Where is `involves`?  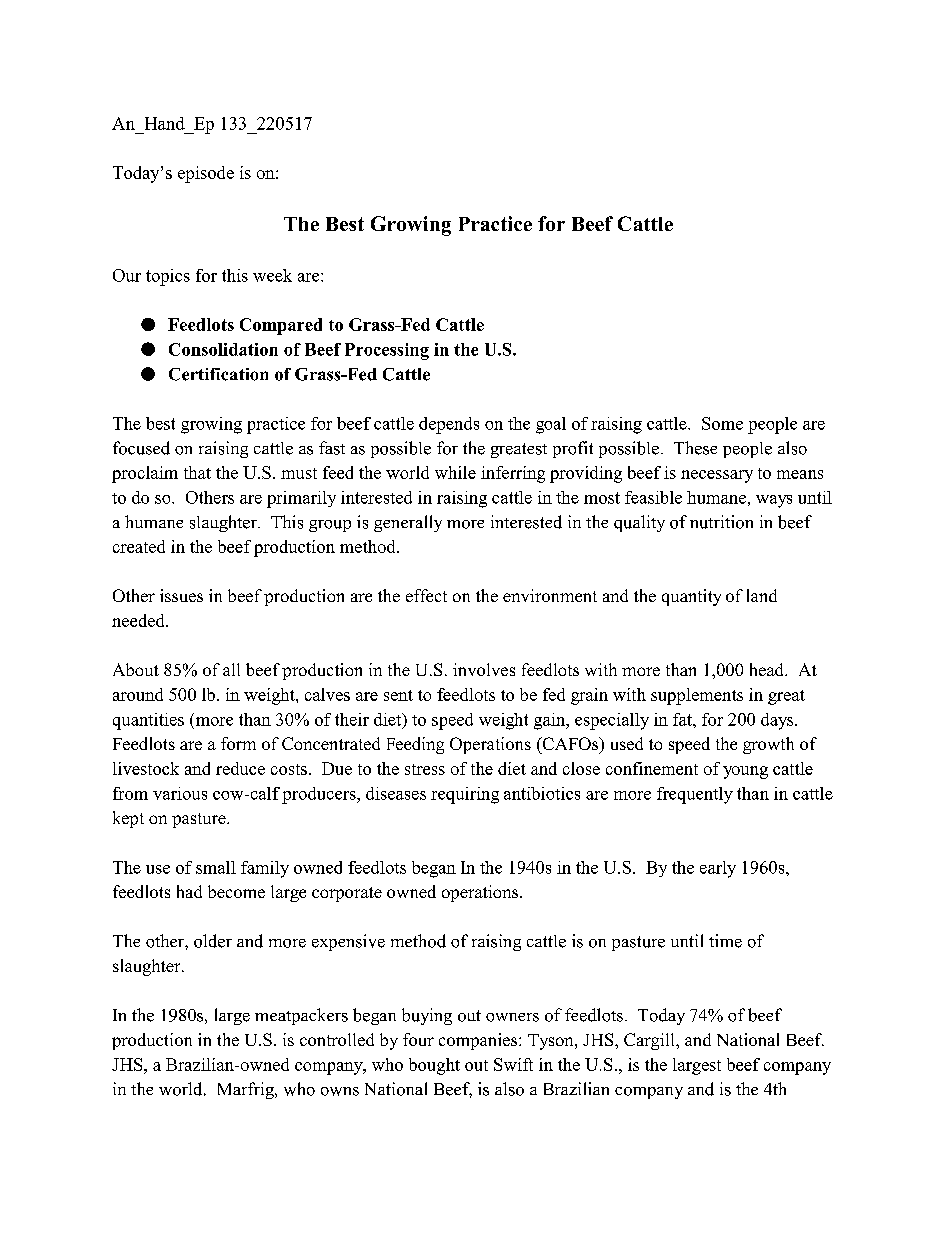 involves is located at coordinates (484, 669).
